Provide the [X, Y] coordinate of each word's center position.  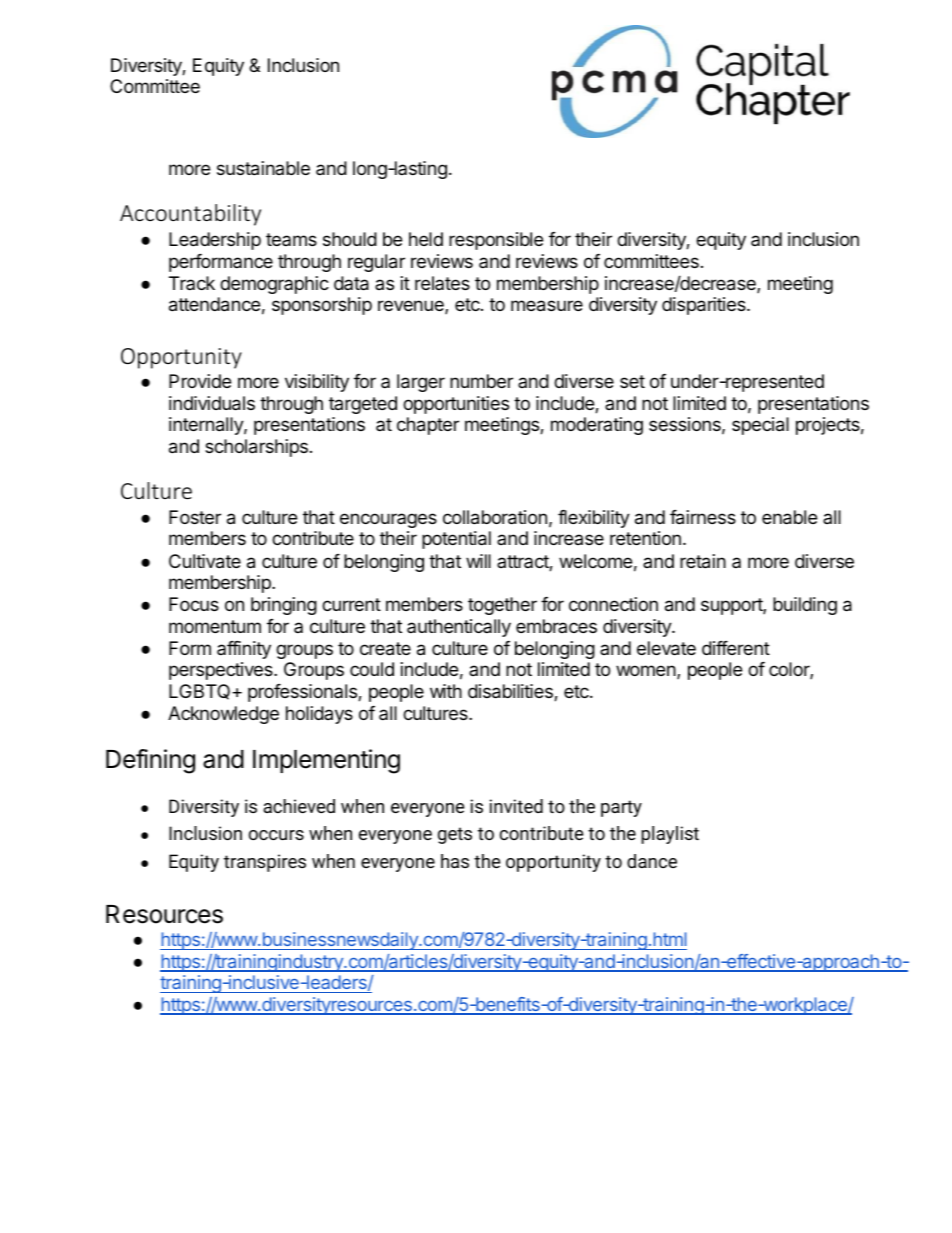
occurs [276, 835]
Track [192, 283]
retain [703, 561]
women [647, 672]
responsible [496, 241]
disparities [705, 306]
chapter [428, 426]
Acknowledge [223, 715]
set [632, 381]
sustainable [263, 168]
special [760, 426]
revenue [412, 307]
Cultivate [205, 561]
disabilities [511, 692]
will [478, 561]
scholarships [256, 448]
